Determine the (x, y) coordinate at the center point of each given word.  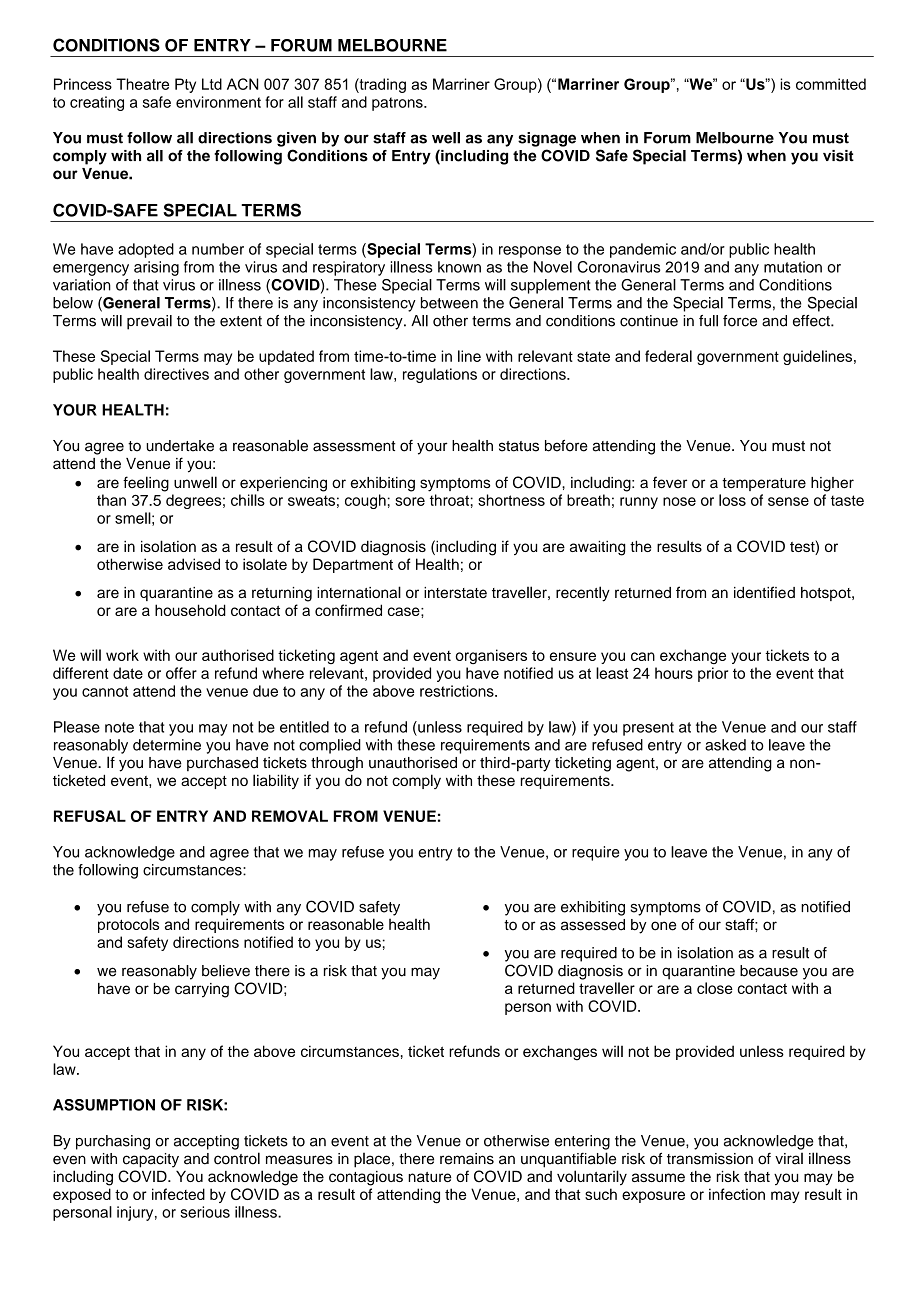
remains (467, 1159)
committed (831, 84)
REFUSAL (90, 816)
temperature (764, 484)
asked (725, 745)
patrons (398, 104)
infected (178, 1194)
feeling (146, 484)
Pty (185, 85)
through (337, 764)
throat (449, 500)
